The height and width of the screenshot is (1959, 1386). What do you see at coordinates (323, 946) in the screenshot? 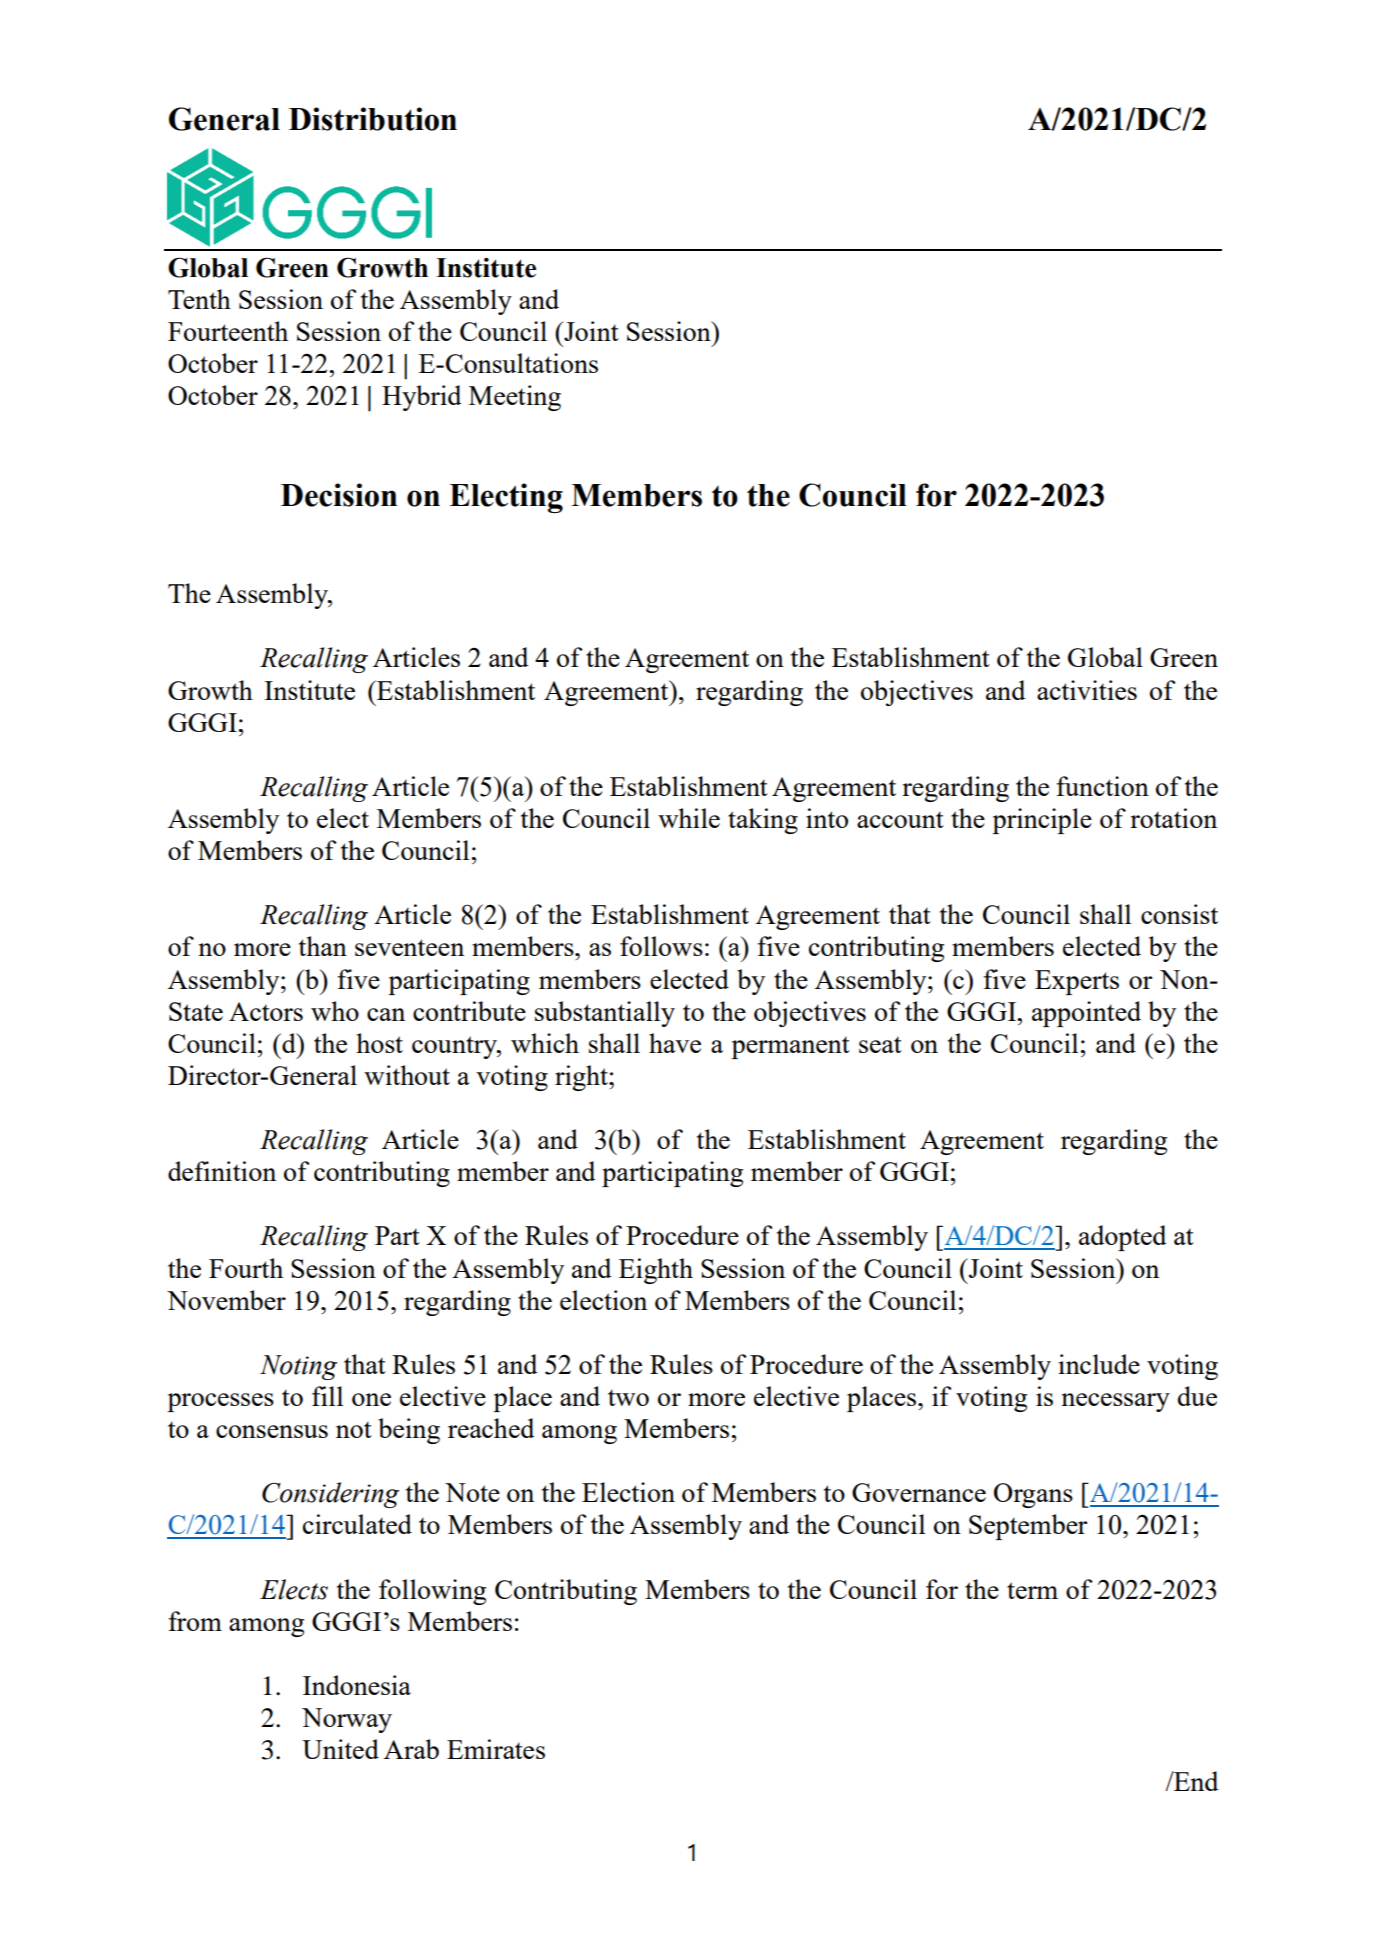
I see `than` at bounding box center [323, 946].
